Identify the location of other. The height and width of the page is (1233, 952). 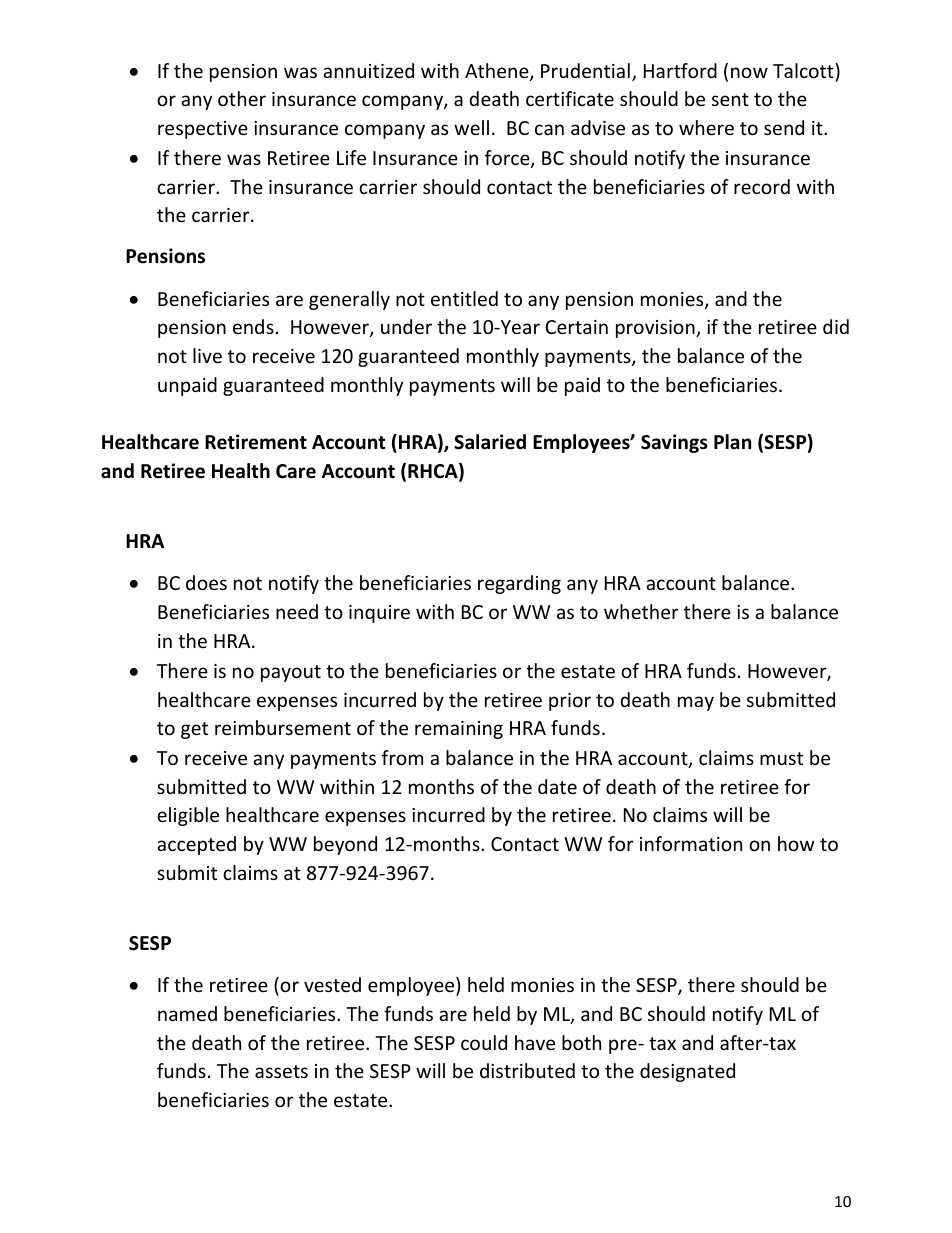
(242, 98).
